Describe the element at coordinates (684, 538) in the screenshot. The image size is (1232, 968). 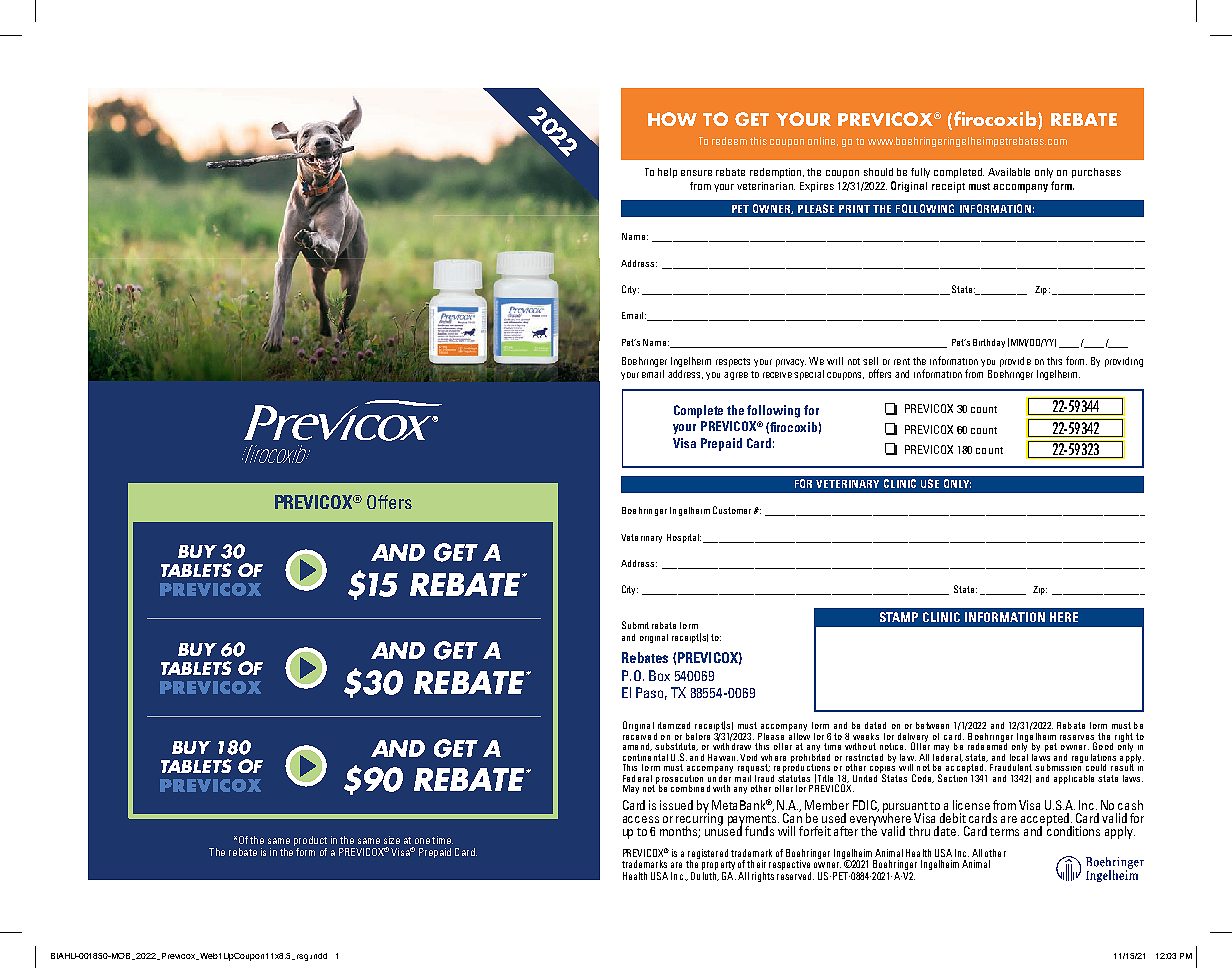
I see `Hospital` at that location.
